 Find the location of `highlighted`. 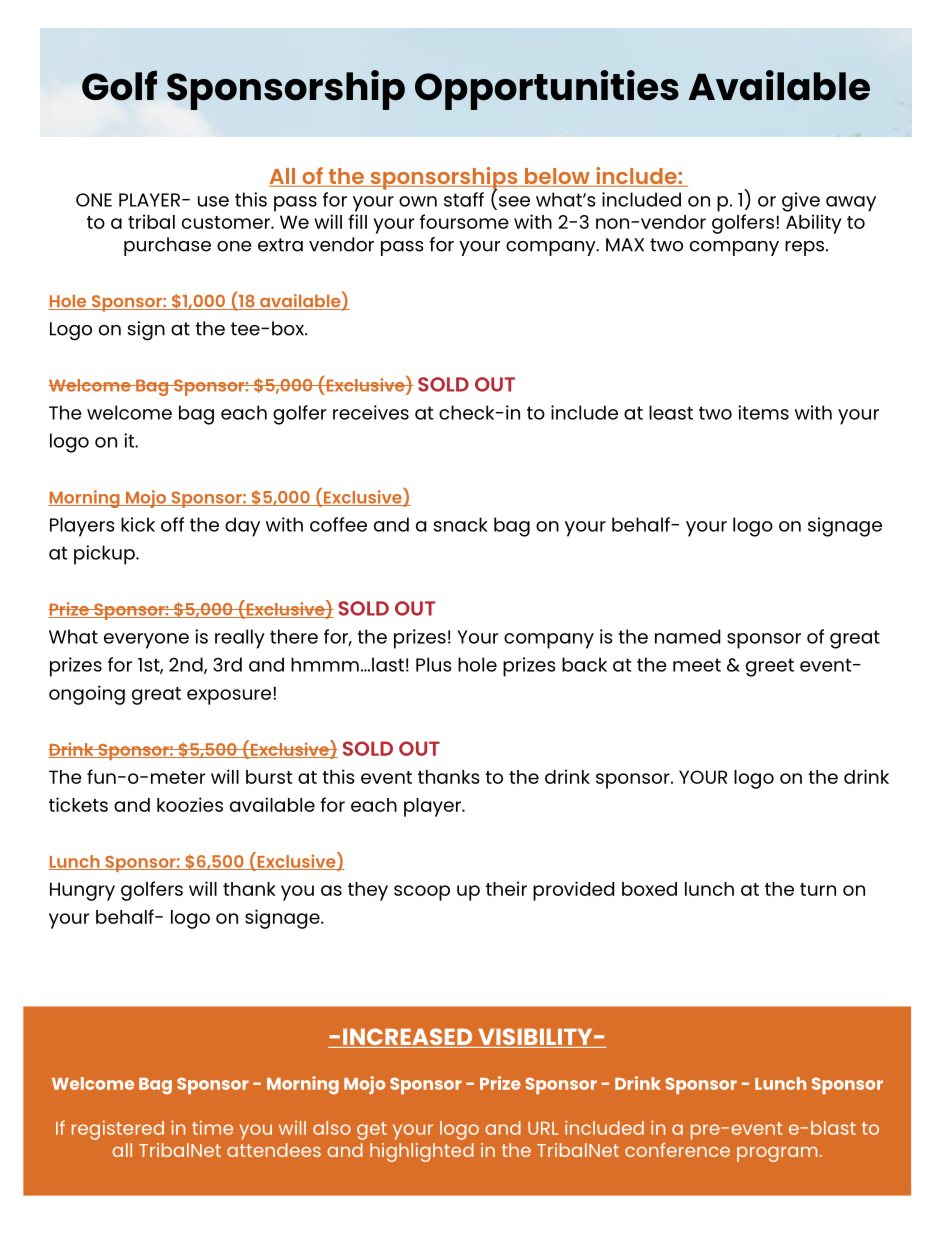

highlighted is located at coordinates (422, 1152).
